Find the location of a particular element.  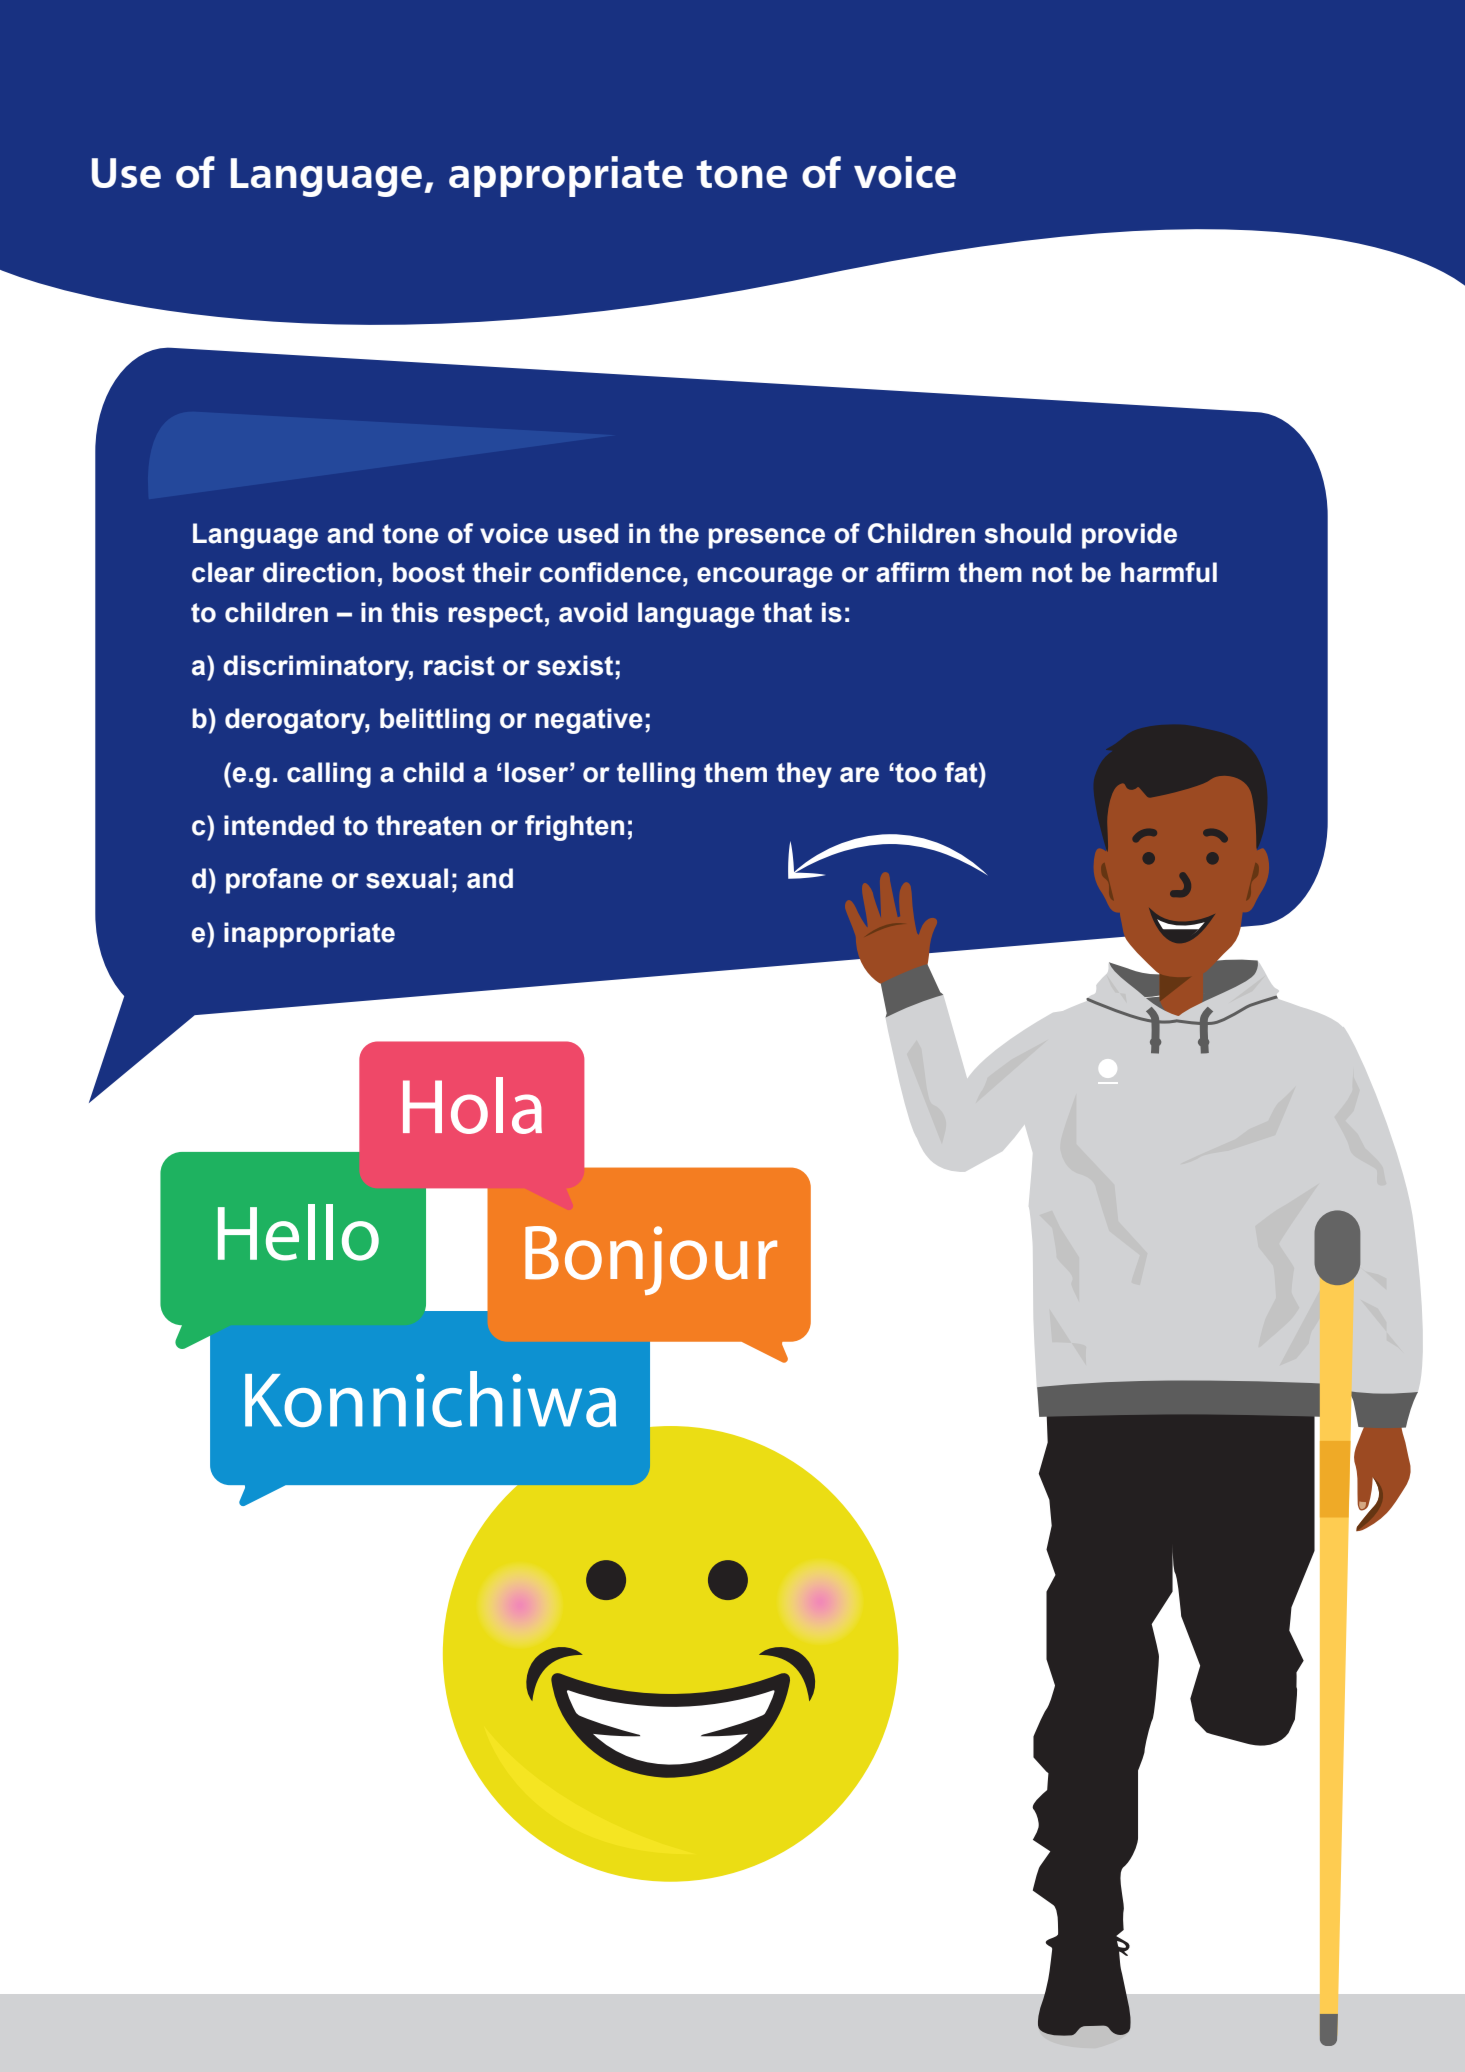

threaten is located at coordinates (428, 825).
